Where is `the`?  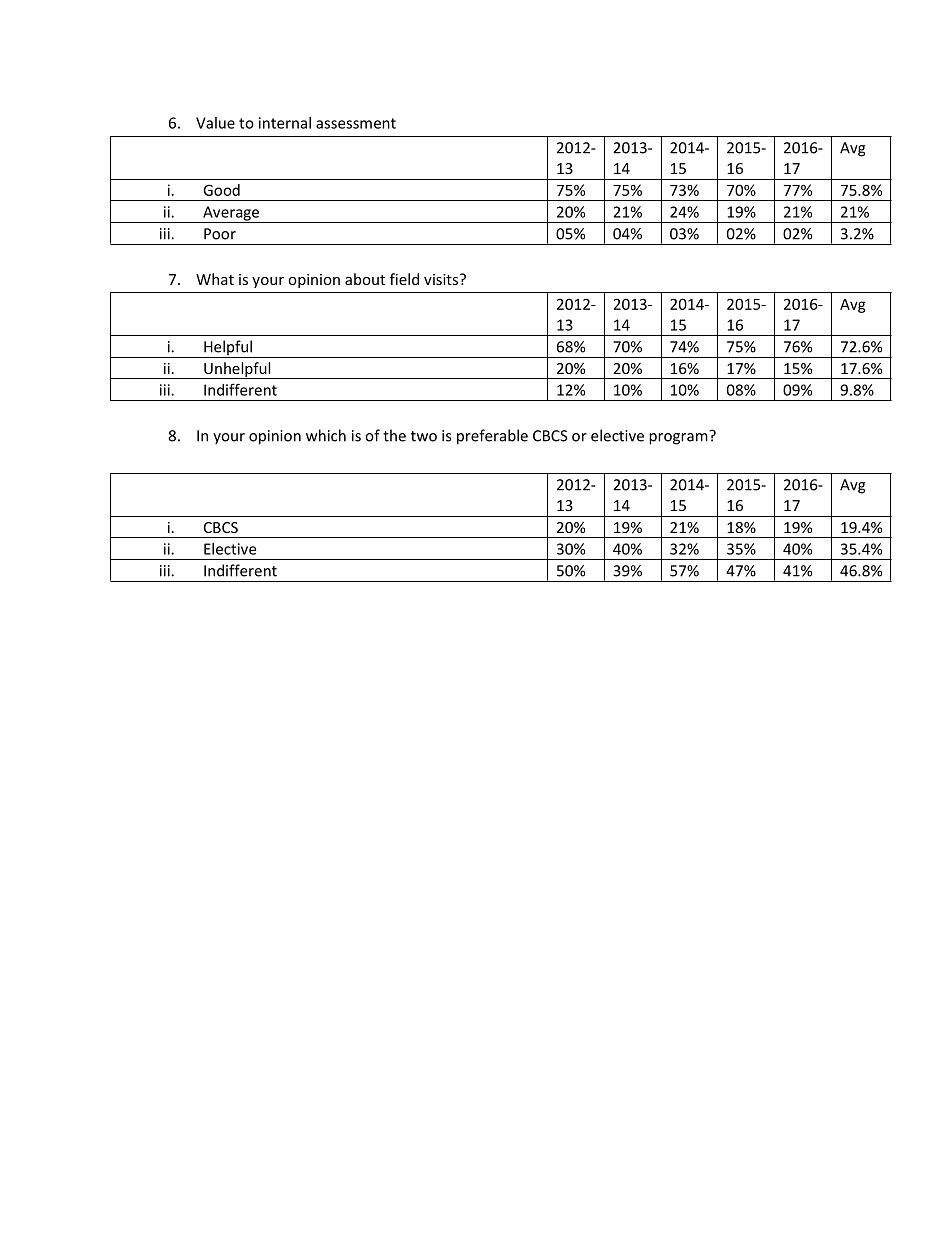 the is located at coordinates (394, 435).
